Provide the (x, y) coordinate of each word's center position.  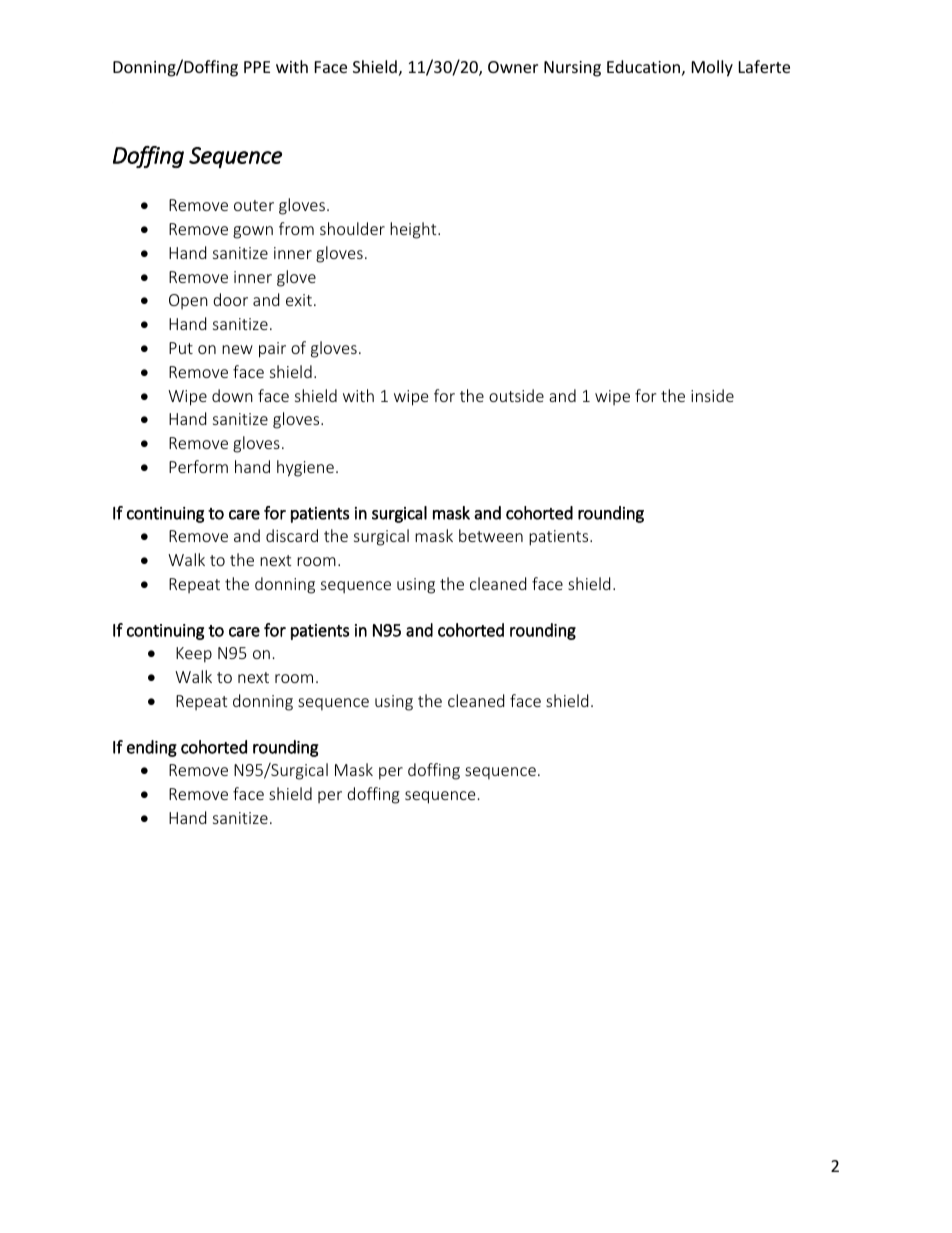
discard (292, 535)
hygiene (305, 468)
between (491, 535)
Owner (513, 67)
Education (643, 66)
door (230, 299)
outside (516, 395)
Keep (194, 655)
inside (712, 395)
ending (152, 748)
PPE (257, 67)
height (414, 230)
